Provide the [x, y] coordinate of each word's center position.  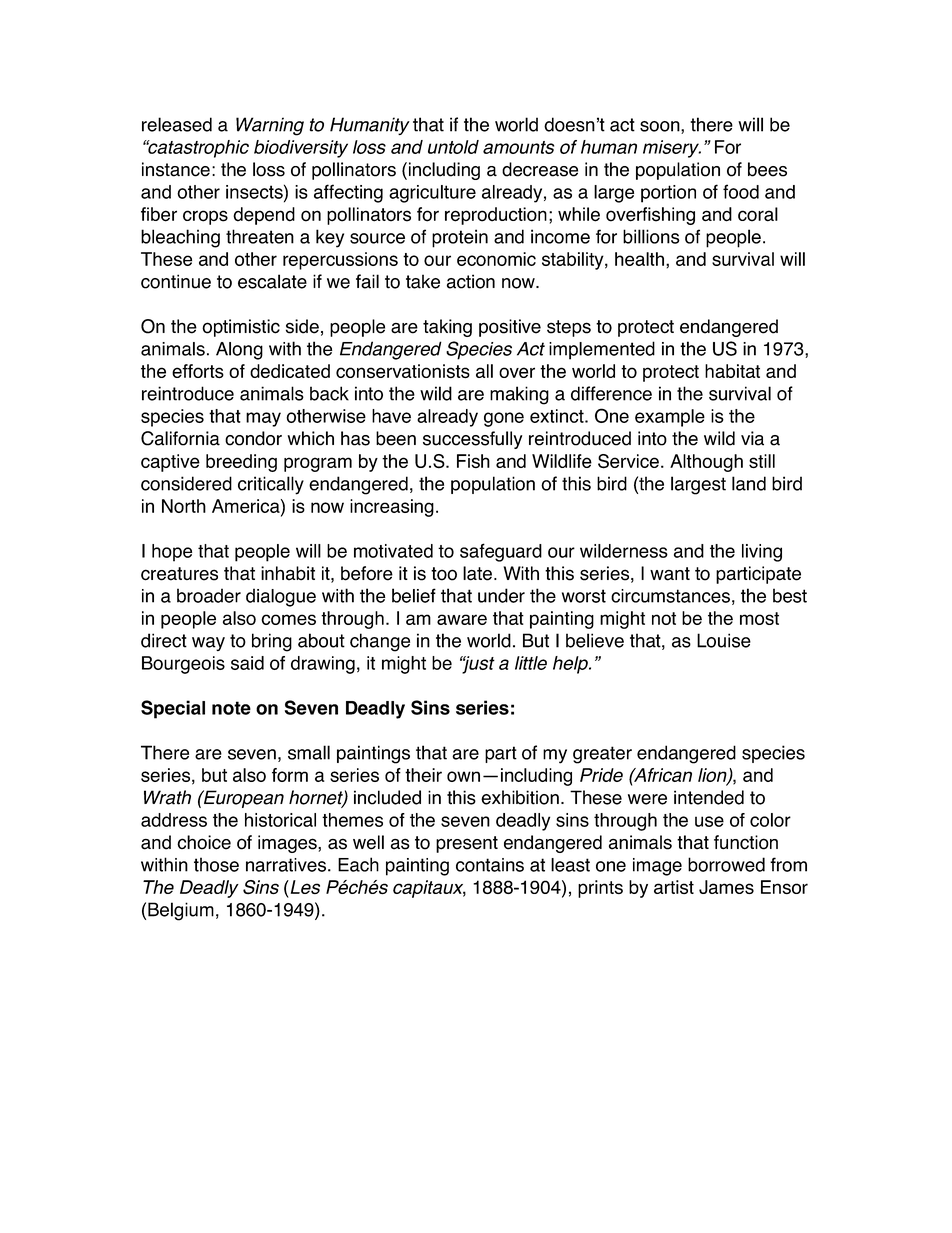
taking [447, 328]
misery [672, 149]
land [749, 483]
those [216, 864]
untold [453, 147]
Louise [724, 640]
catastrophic [197, 149]
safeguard [501, 552]
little [531, 663]
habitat [732, 371]
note [231, 708]
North [184, 506]
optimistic [241, 328]
